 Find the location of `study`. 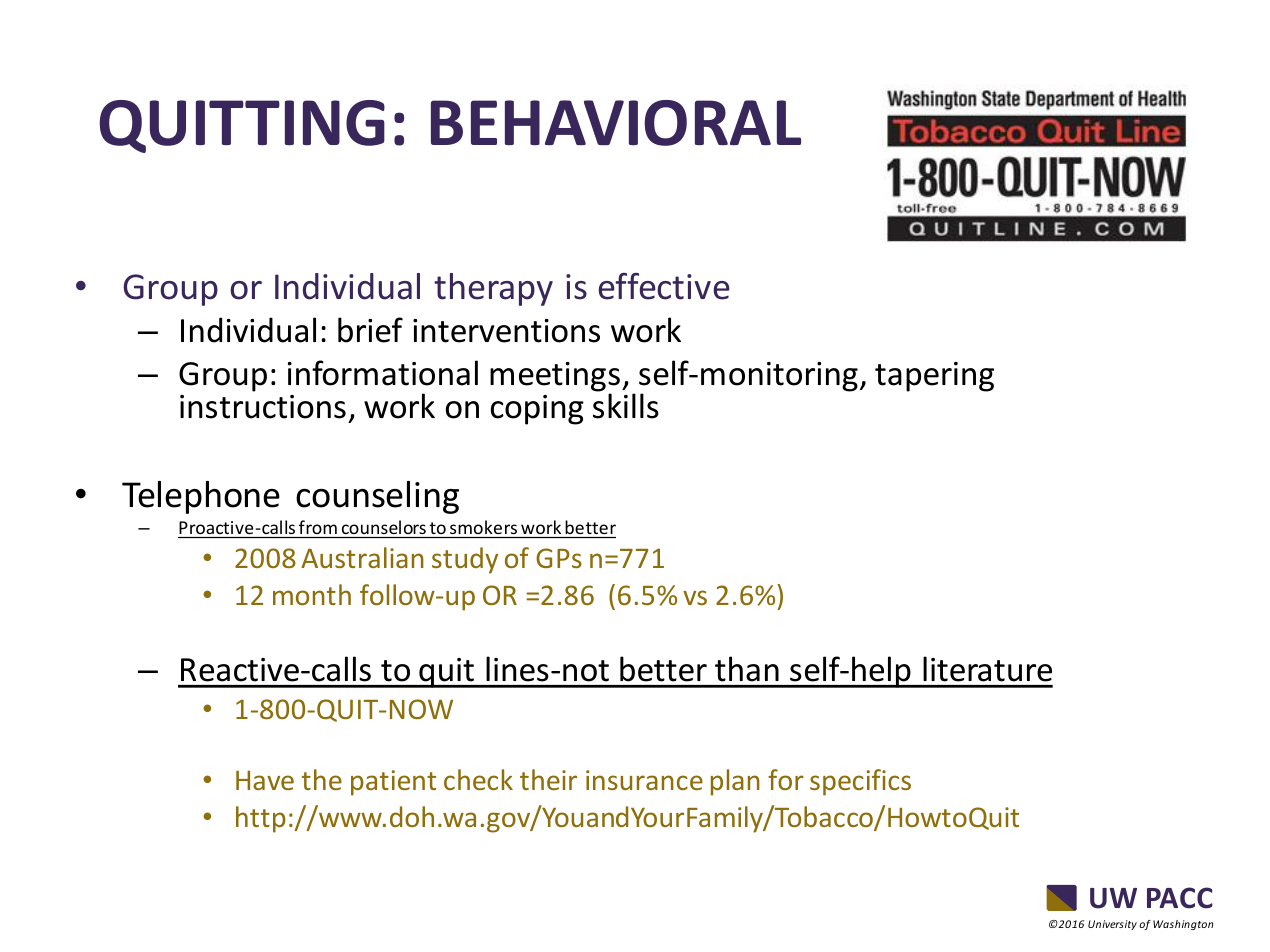

study is located at coordinates (465, 560).
